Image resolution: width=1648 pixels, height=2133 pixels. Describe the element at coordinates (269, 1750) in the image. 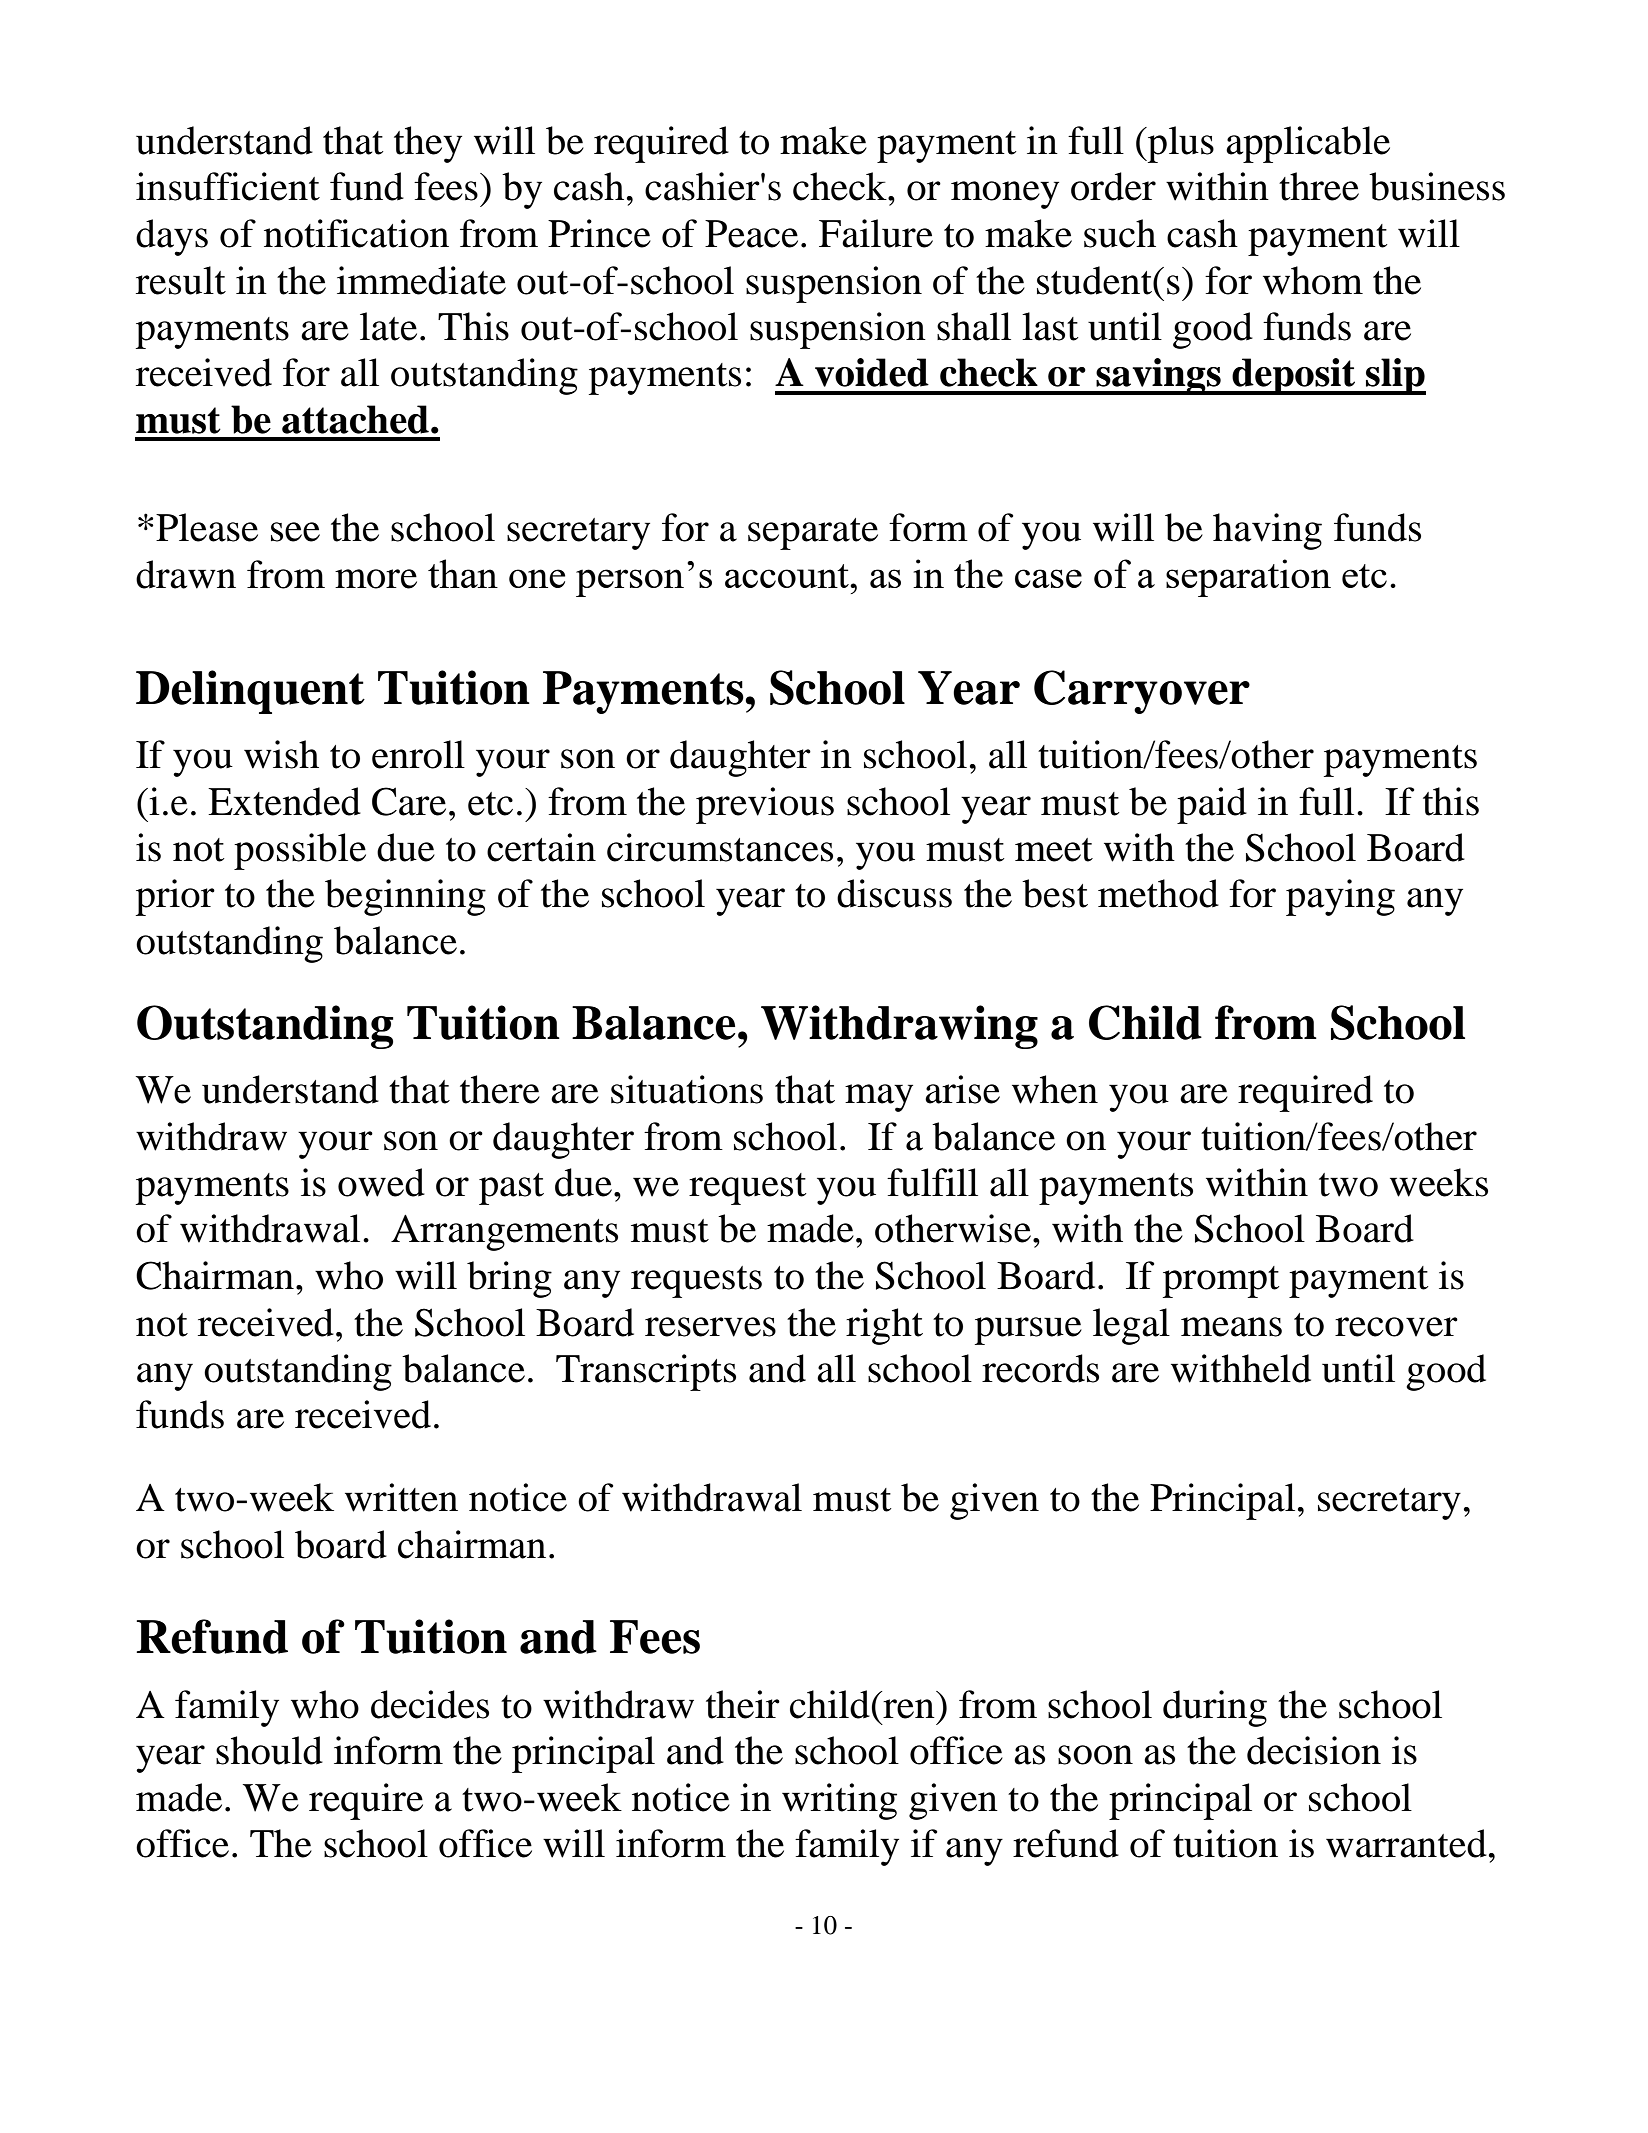

I see `should` at that location.
